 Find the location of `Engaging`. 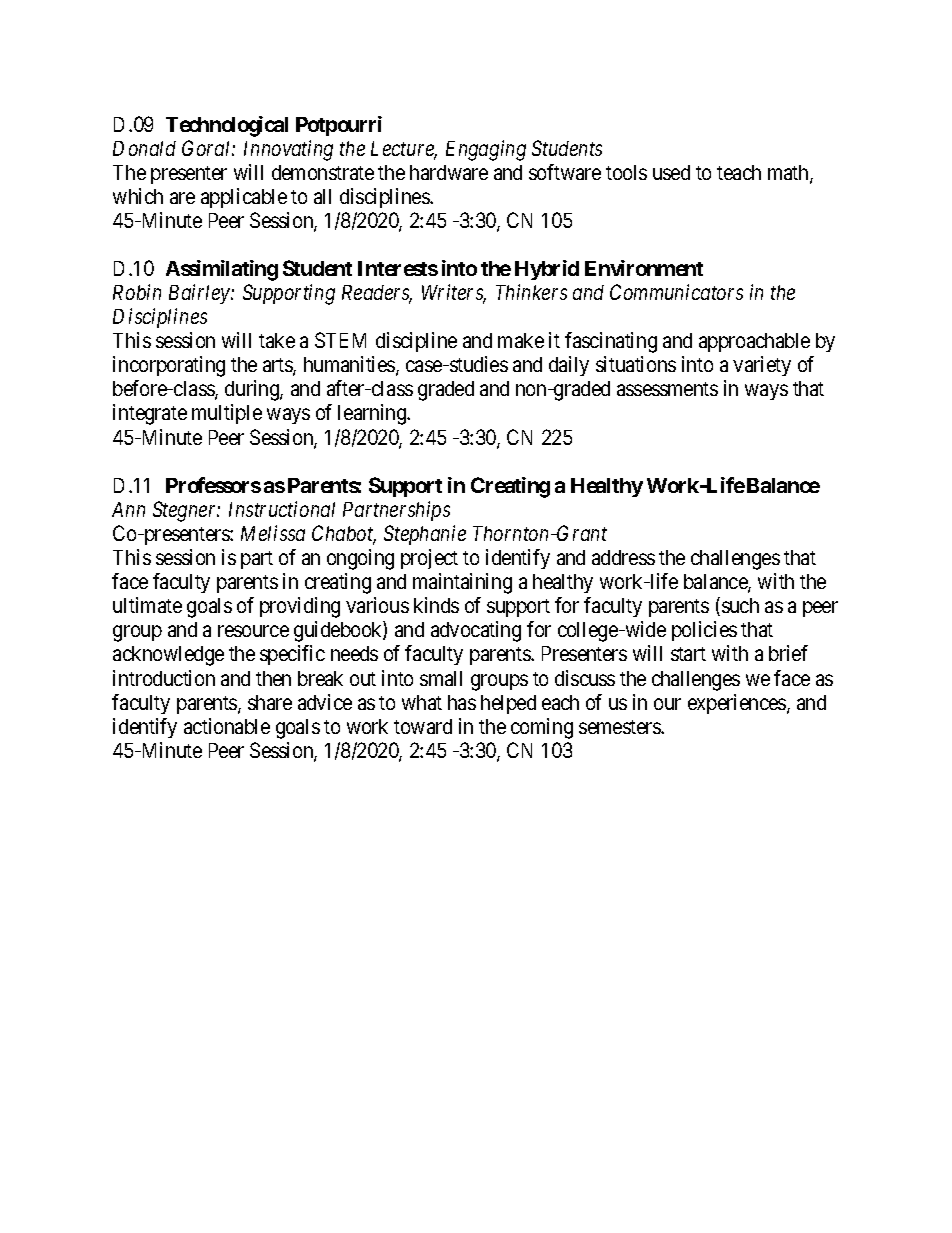

Engaging is located at coordinates (486, 150).
